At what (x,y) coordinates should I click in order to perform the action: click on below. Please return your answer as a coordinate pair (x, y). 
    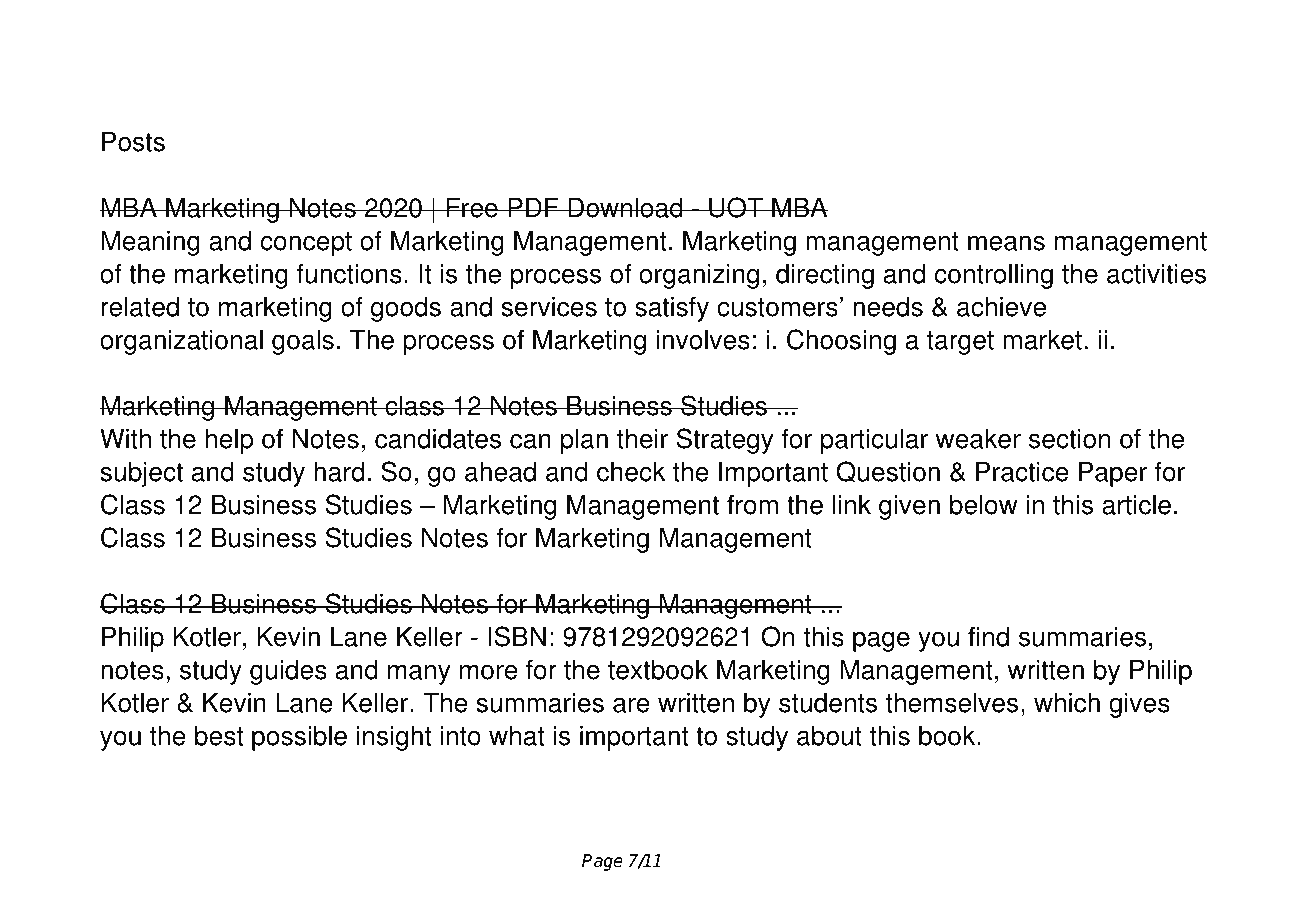
    Looking at the image, I should click on (984, 504).
